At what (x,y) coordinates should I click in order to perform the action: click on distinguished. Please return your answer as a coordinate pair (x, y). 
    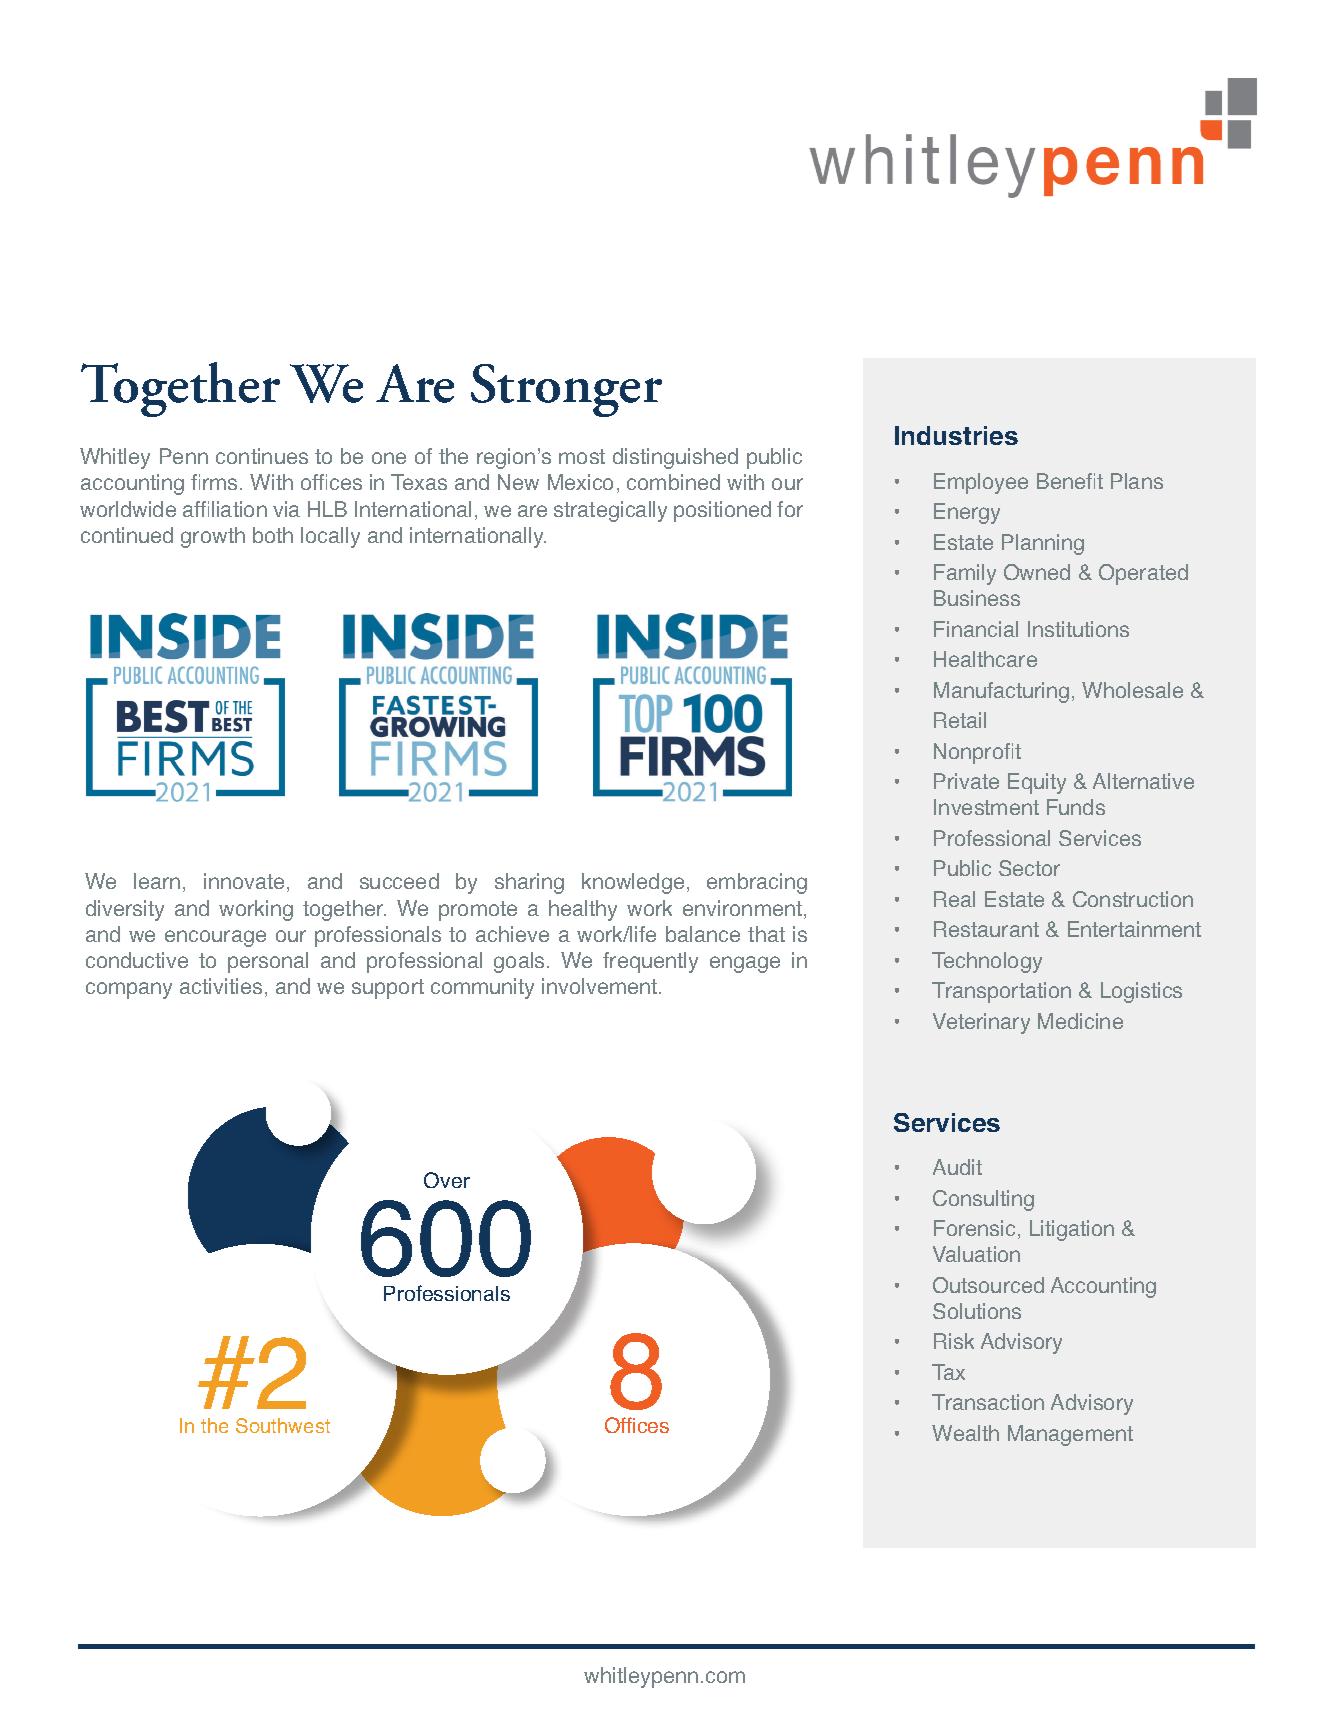
    Looking at the image, I should click on (675, 458).
